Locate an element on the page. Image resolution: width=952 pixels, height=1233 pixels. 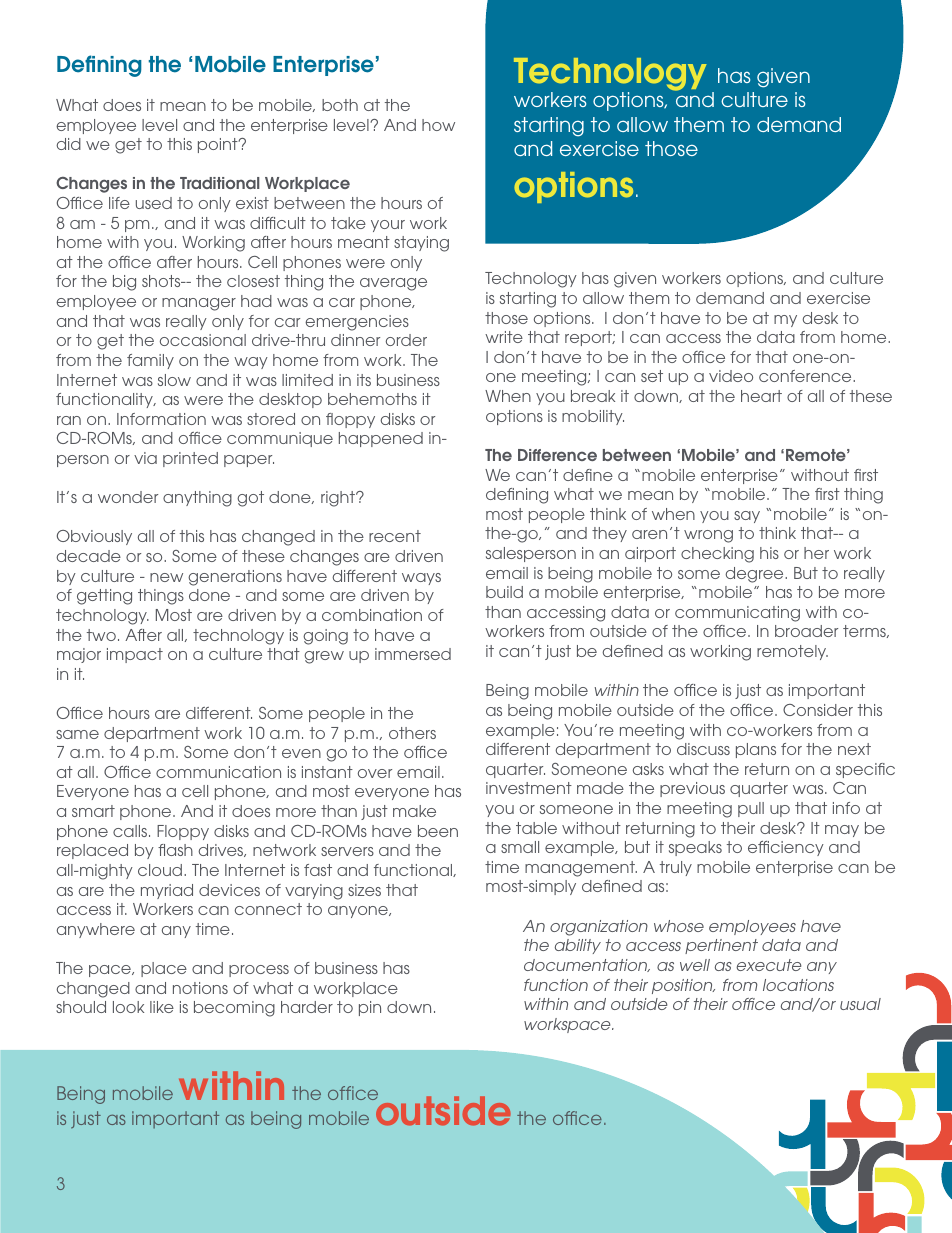
how is located at coordinates (438, 125).
